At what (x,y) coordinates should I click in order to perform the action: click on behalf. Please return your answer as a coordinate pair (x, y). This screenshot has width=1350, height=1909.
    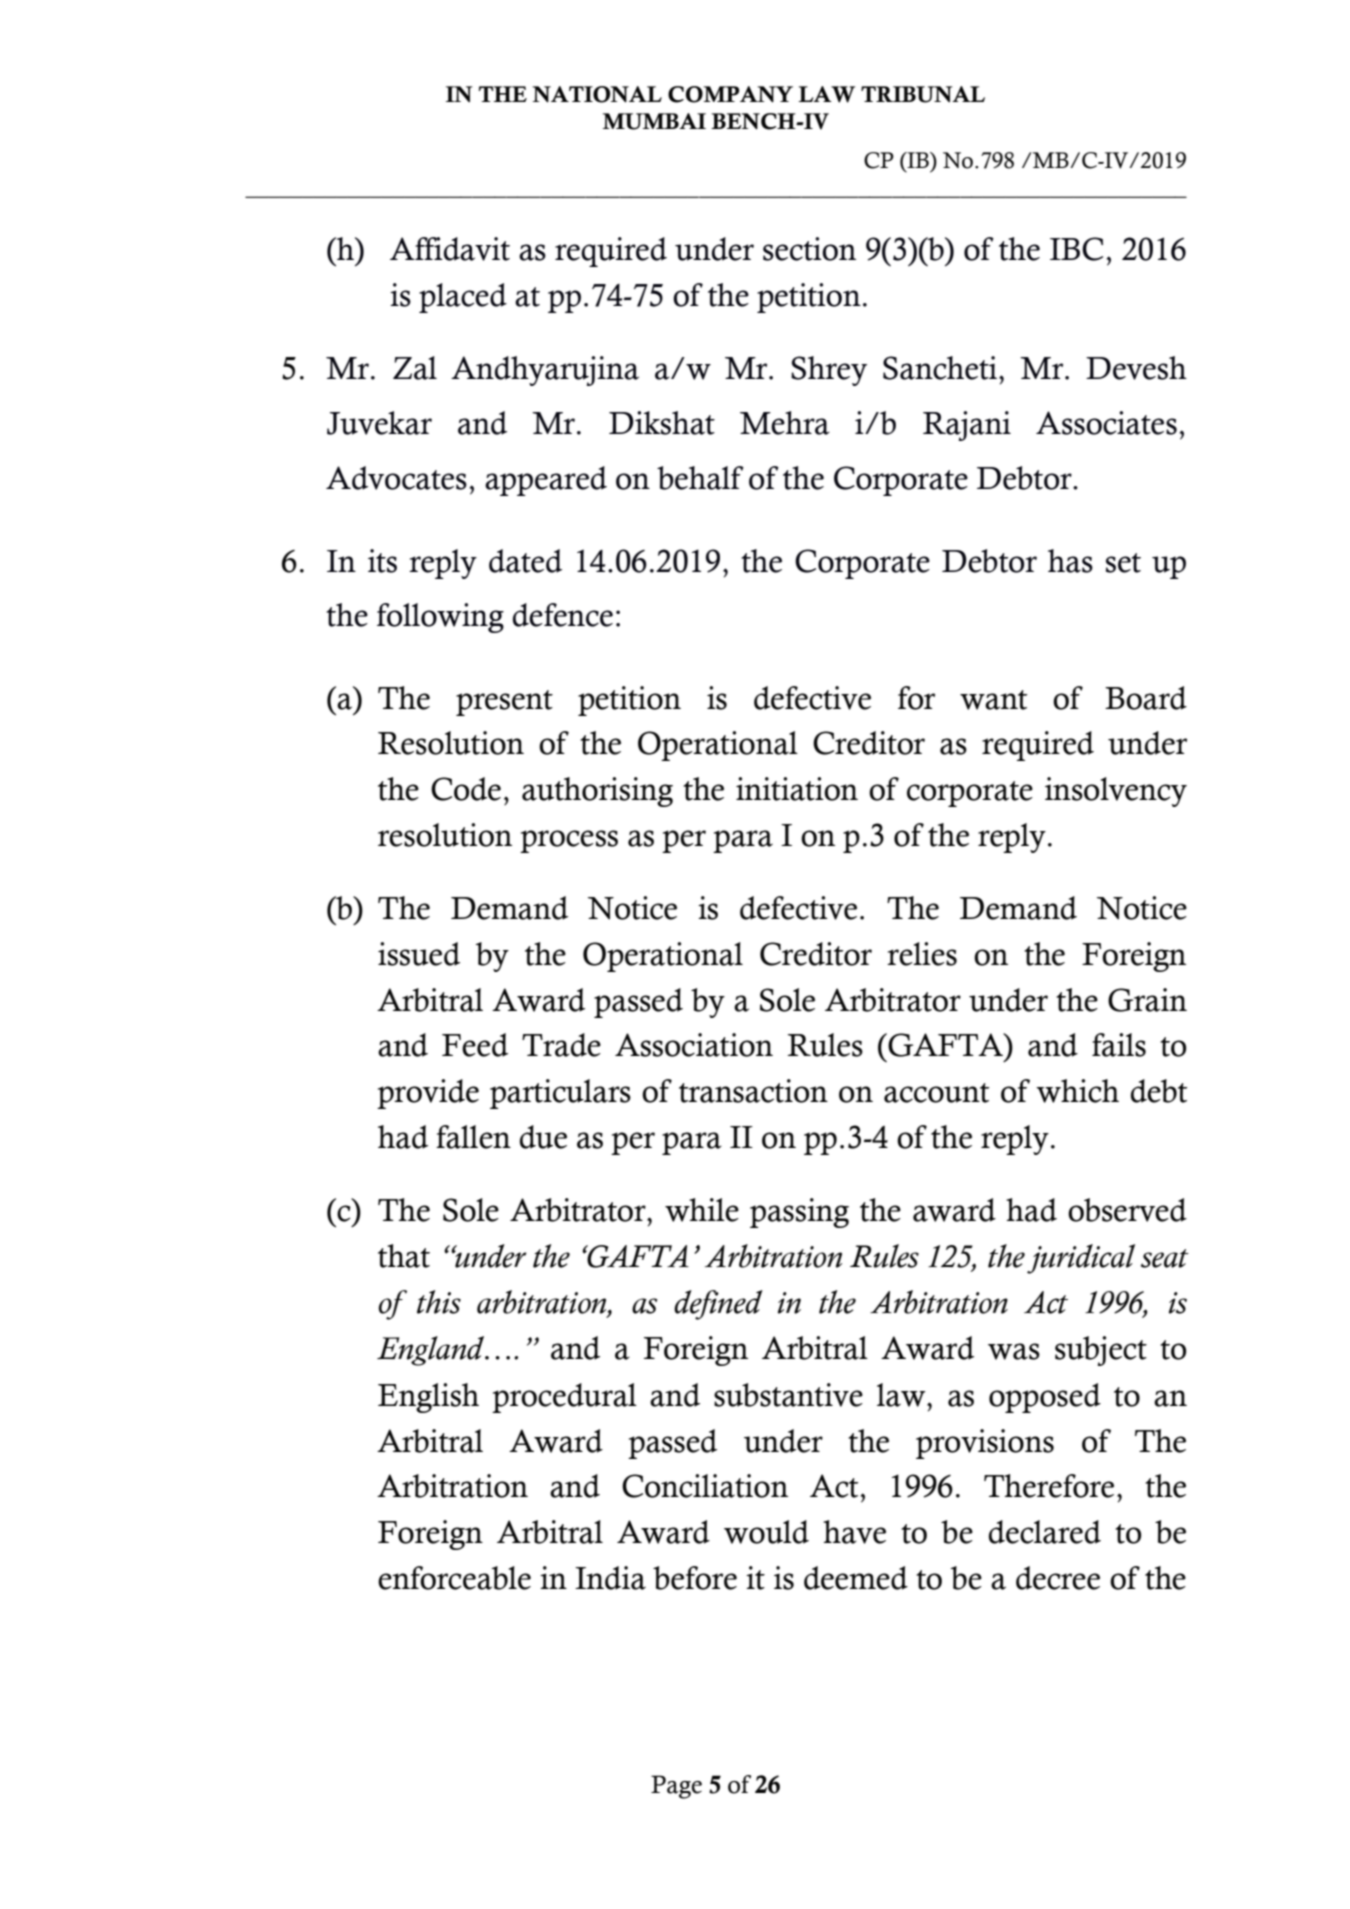
    Looking at the image, I should click on (700, 478).
